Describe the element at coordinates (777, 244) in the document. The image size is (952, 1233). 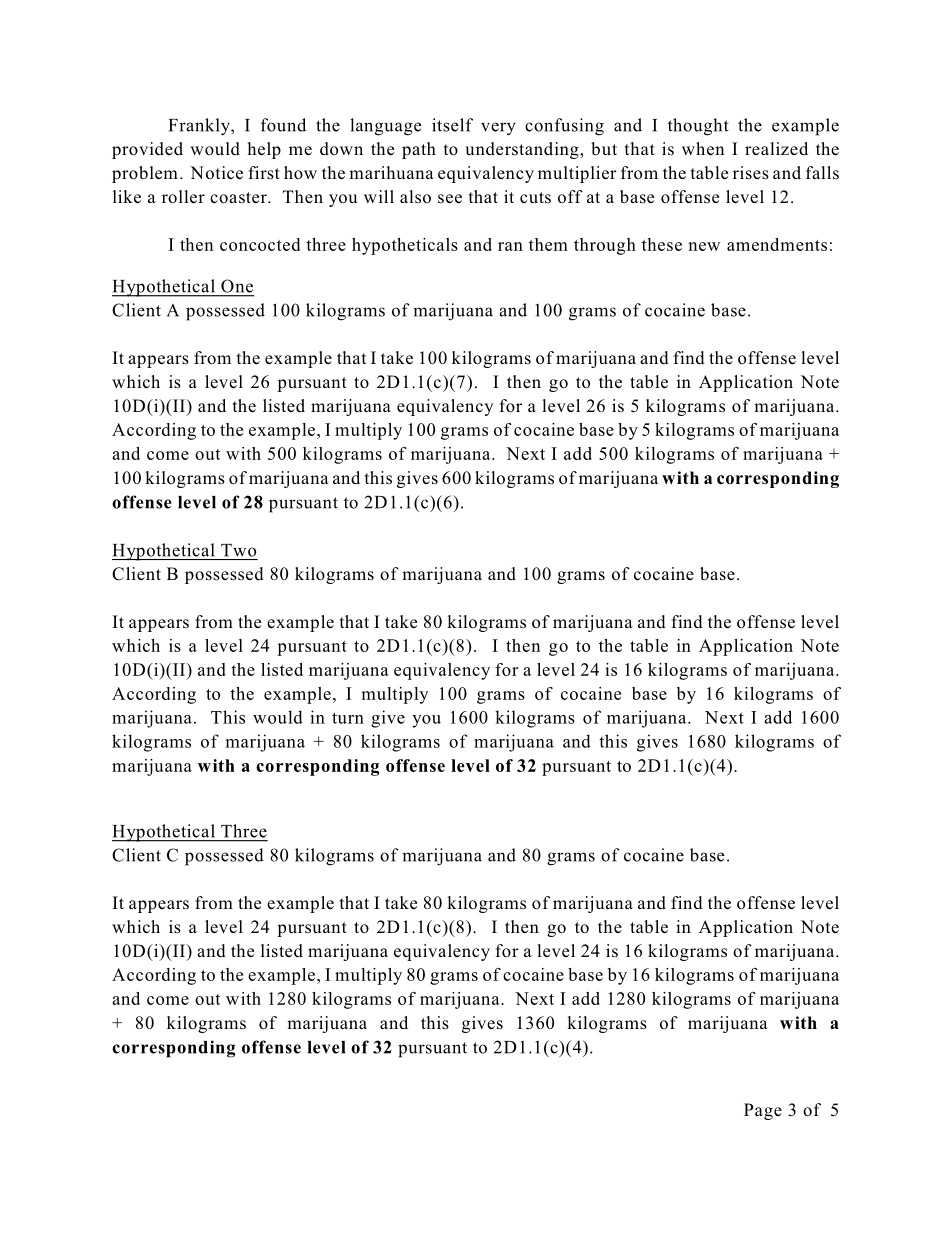
I see `amendments` at that location.
